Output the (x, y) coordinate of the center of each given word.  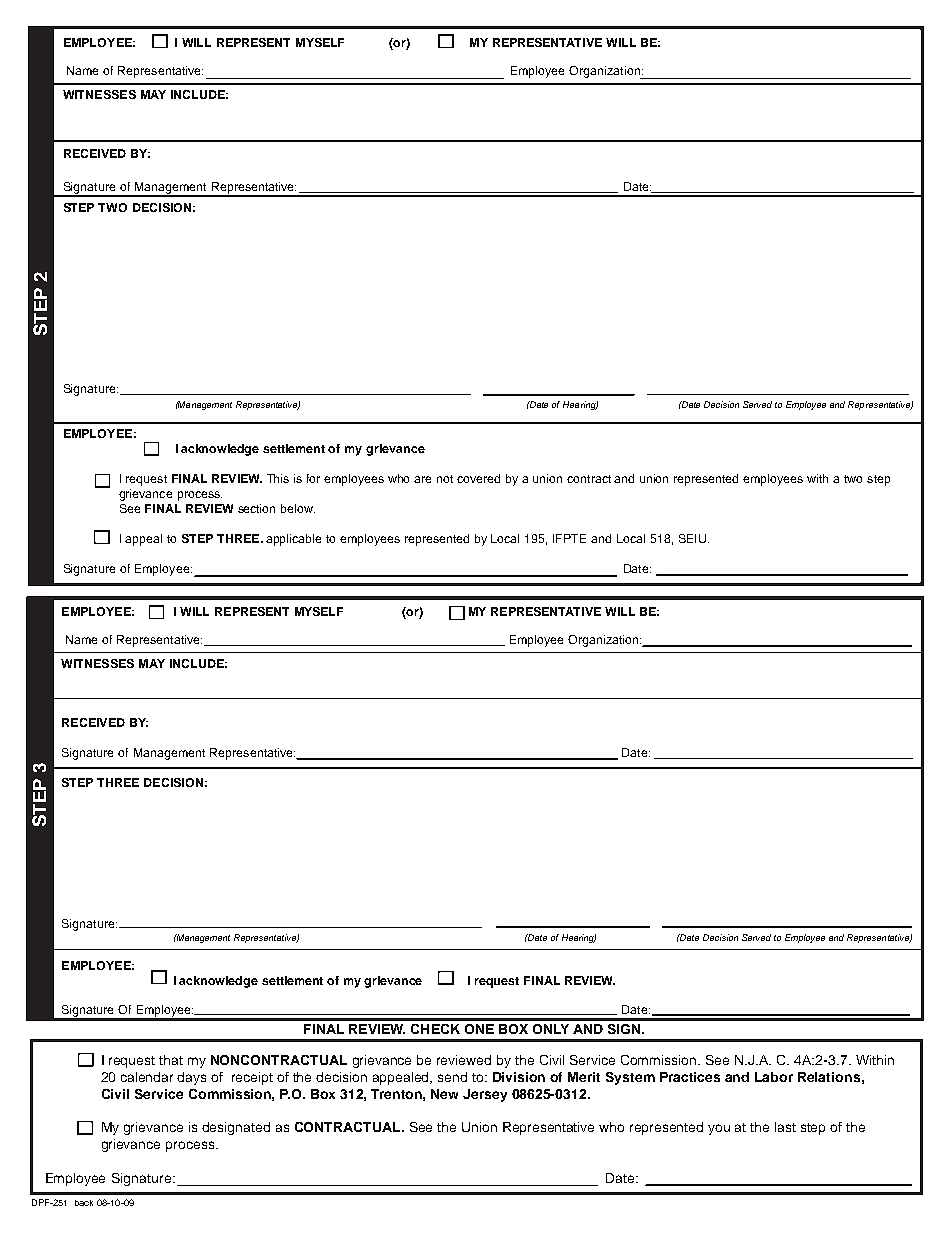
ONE (479, 1029)
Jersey (485, 1095)
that (171, 1060)
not (445, 479)
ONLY (551, 1029)
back (84, 1203)
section (256, 508)
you (719, 1129)
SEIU (692, 538)
